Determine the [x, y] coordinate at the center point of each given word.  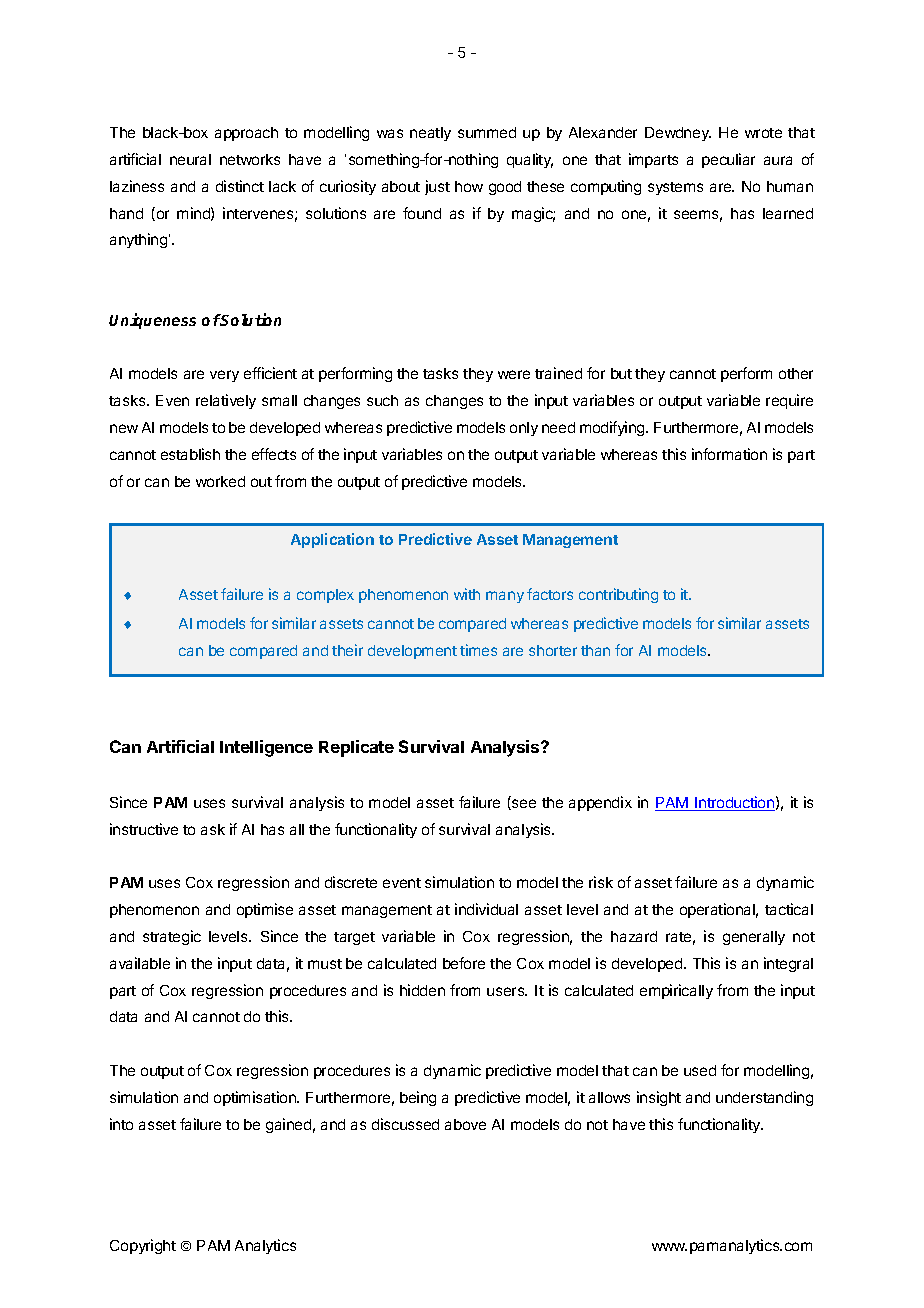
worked [220, 481]
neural [190, 159]
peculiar [728, 160]
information [729, 454]
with [467, 594]
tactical [789, 909]
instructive [144, 829]
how [469, 186]
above [465, 1124]
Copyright [143, 1246]
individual [486, 909]
